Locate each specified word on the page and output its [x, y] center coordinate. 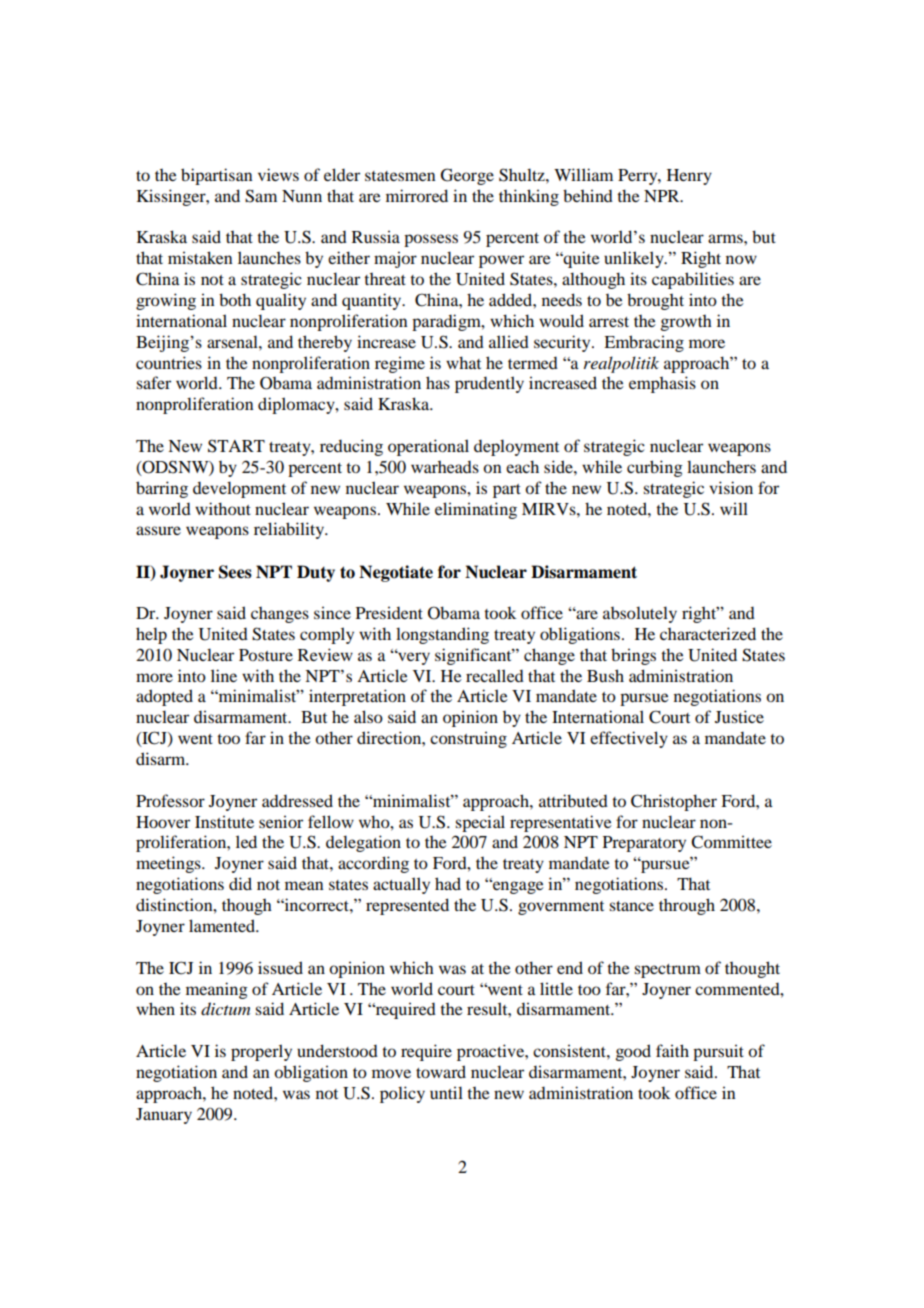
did [240, 883]
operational [428, 447]
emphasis [662, 384]
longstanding [442, 635]
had [448, 883]
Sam [261, 196]
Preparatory [644, 844]
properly [261, 1052]
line [224, 675]
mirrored [417, 195]
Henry [689, 177]
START [236, 446]
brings [633, 656]
